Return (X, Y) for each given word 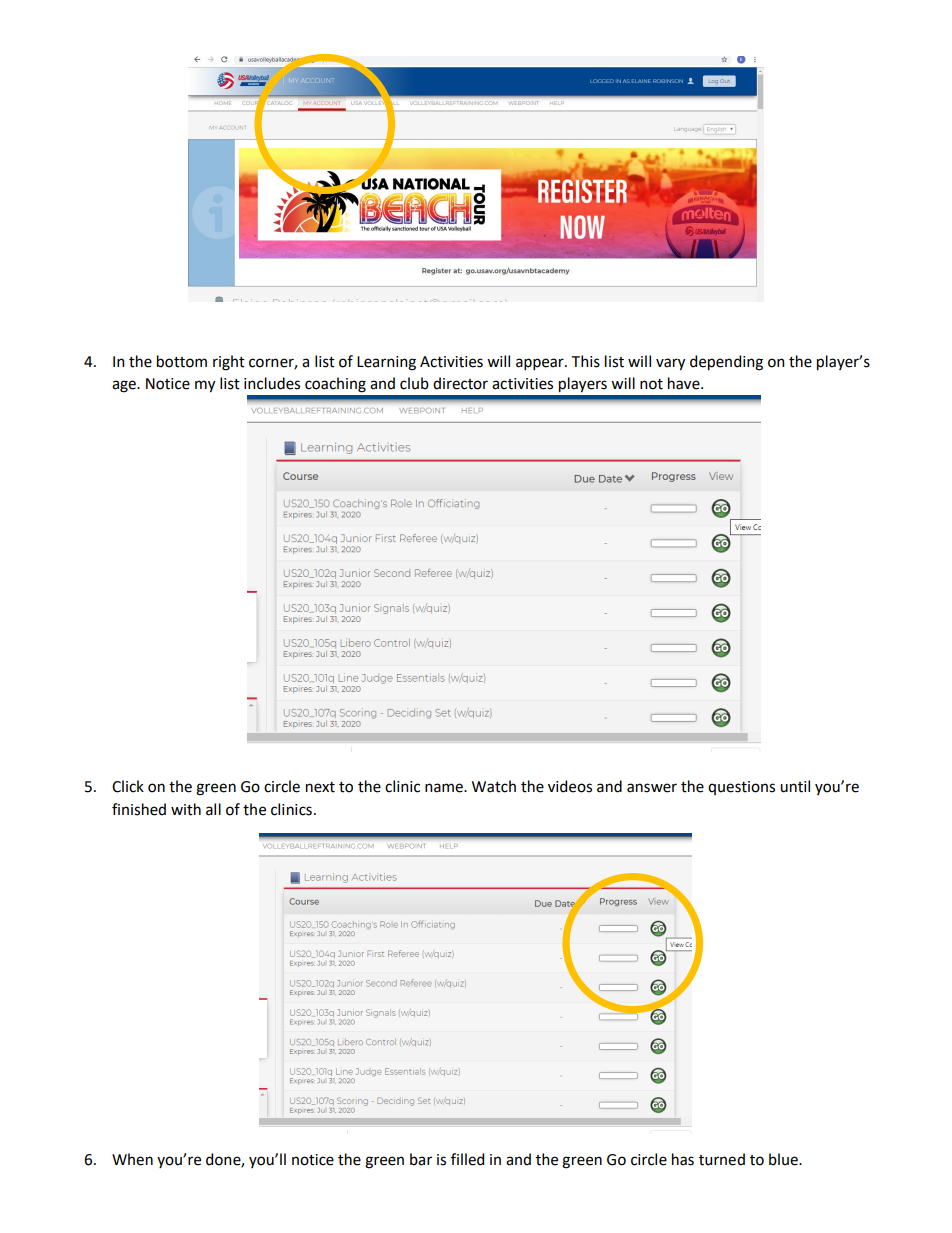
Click (128, 786)
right (229, 363)
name (445, 788)
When (132, 1159)
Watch (494, 786)
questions (741, 788)
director (460, 383)
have (685, 383)
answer (652, 788)
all (213, 809)
